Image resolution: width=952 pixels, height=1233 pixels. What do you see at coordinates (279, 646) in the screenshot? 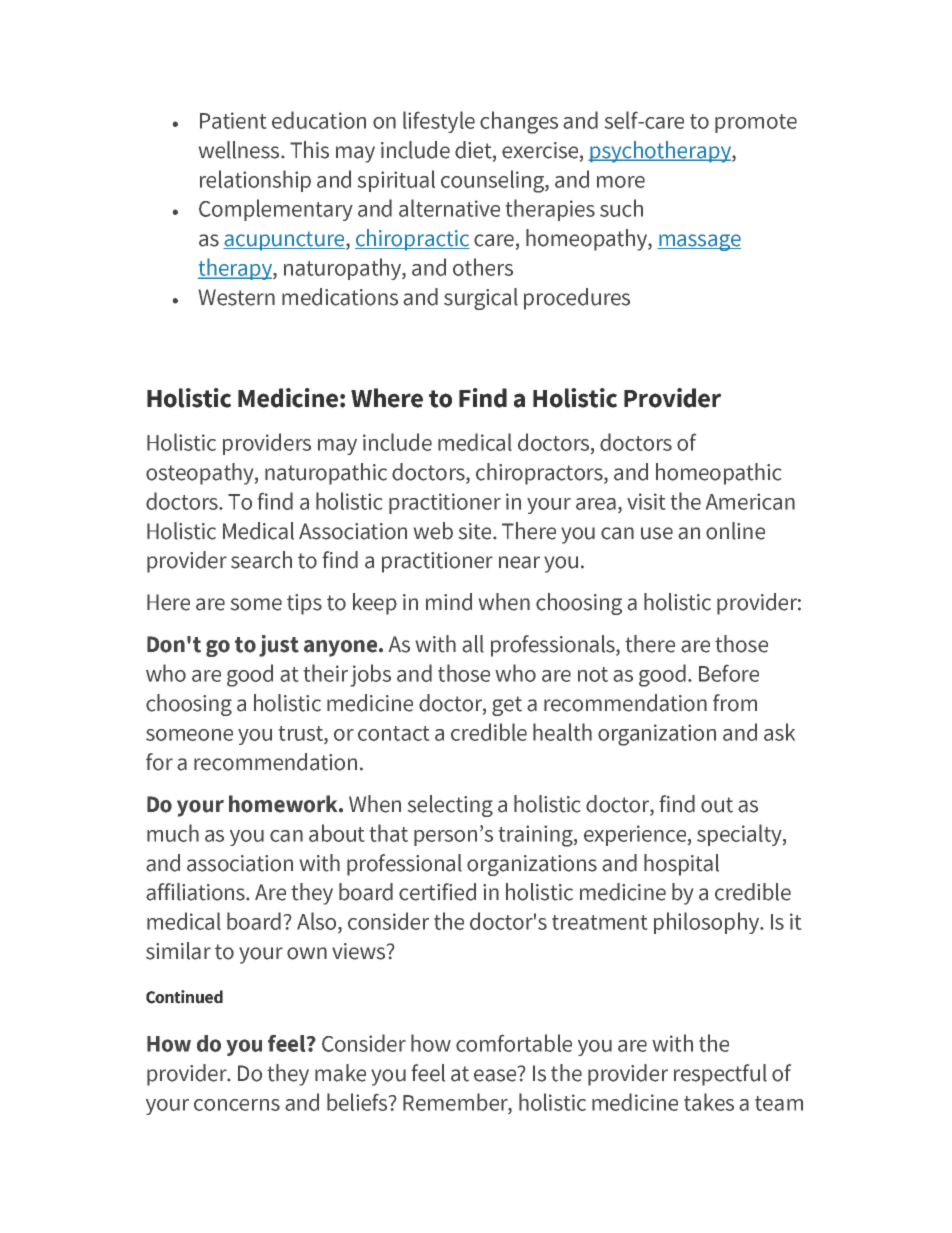
I see `just` at bounding box center [279, 646].
